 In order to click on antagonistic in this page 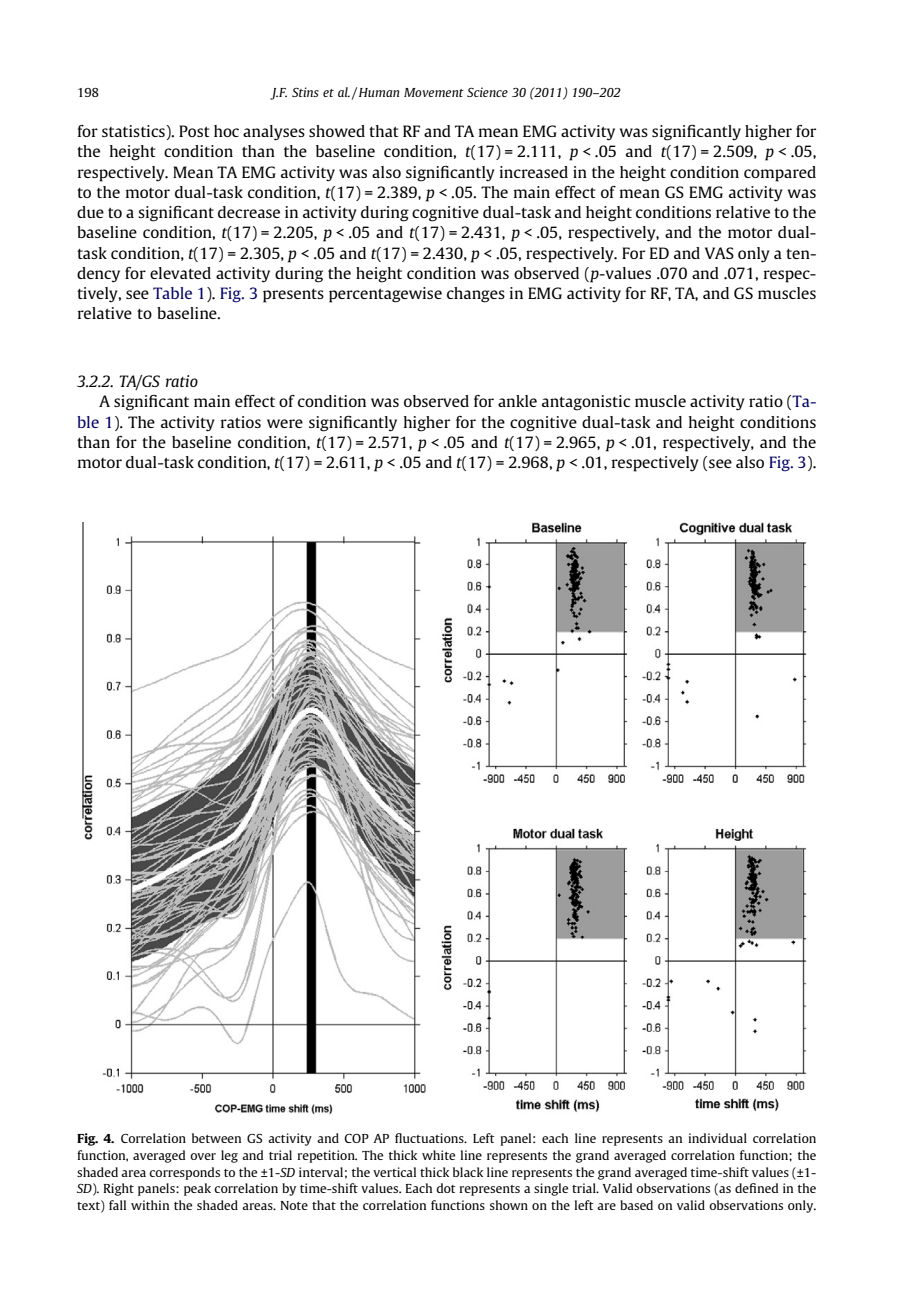, I will do `click(586, 403)`.
